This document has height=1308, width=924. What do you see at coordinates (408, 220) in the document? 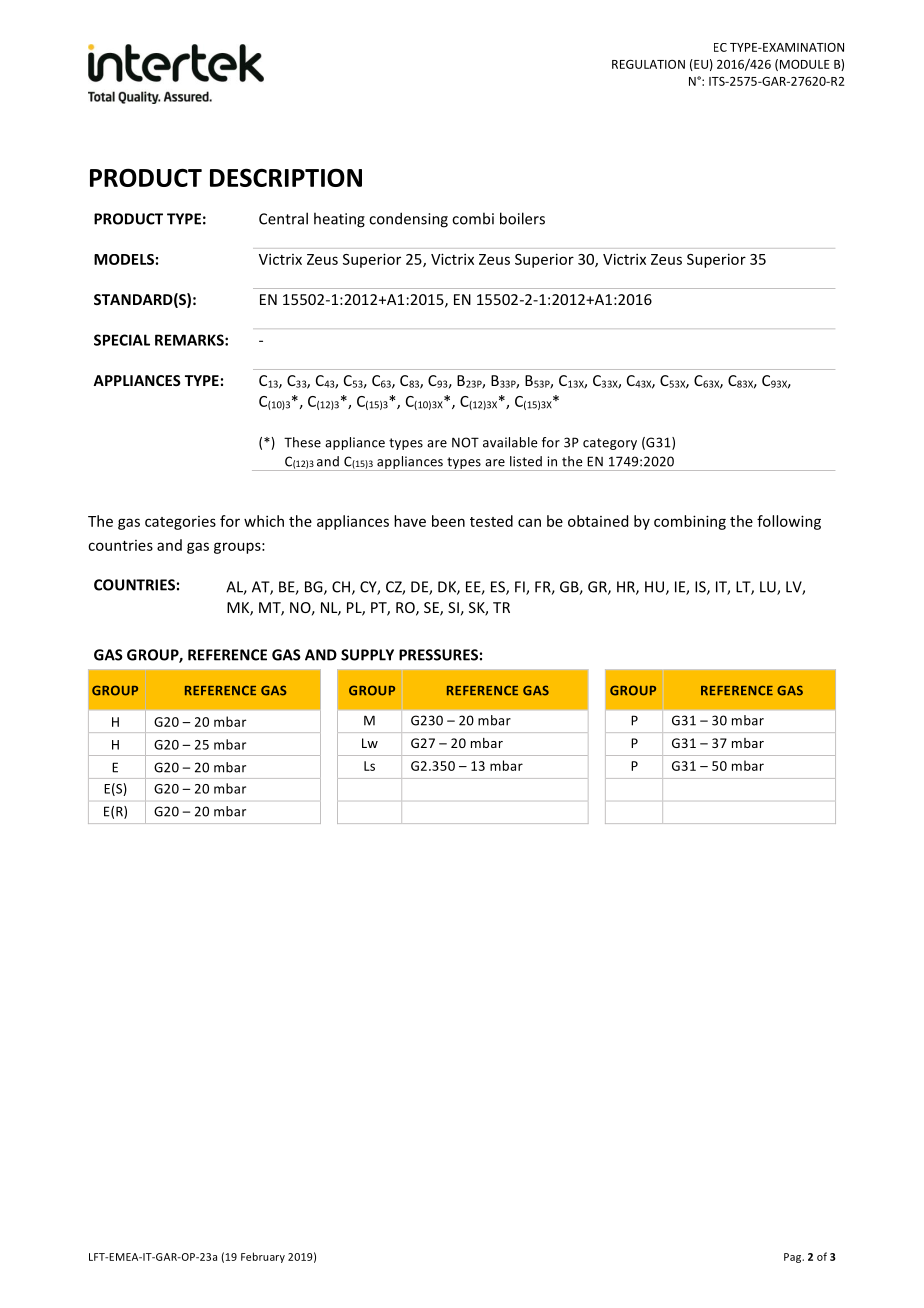
I see `condensing` at bounding box center [408, 220].
